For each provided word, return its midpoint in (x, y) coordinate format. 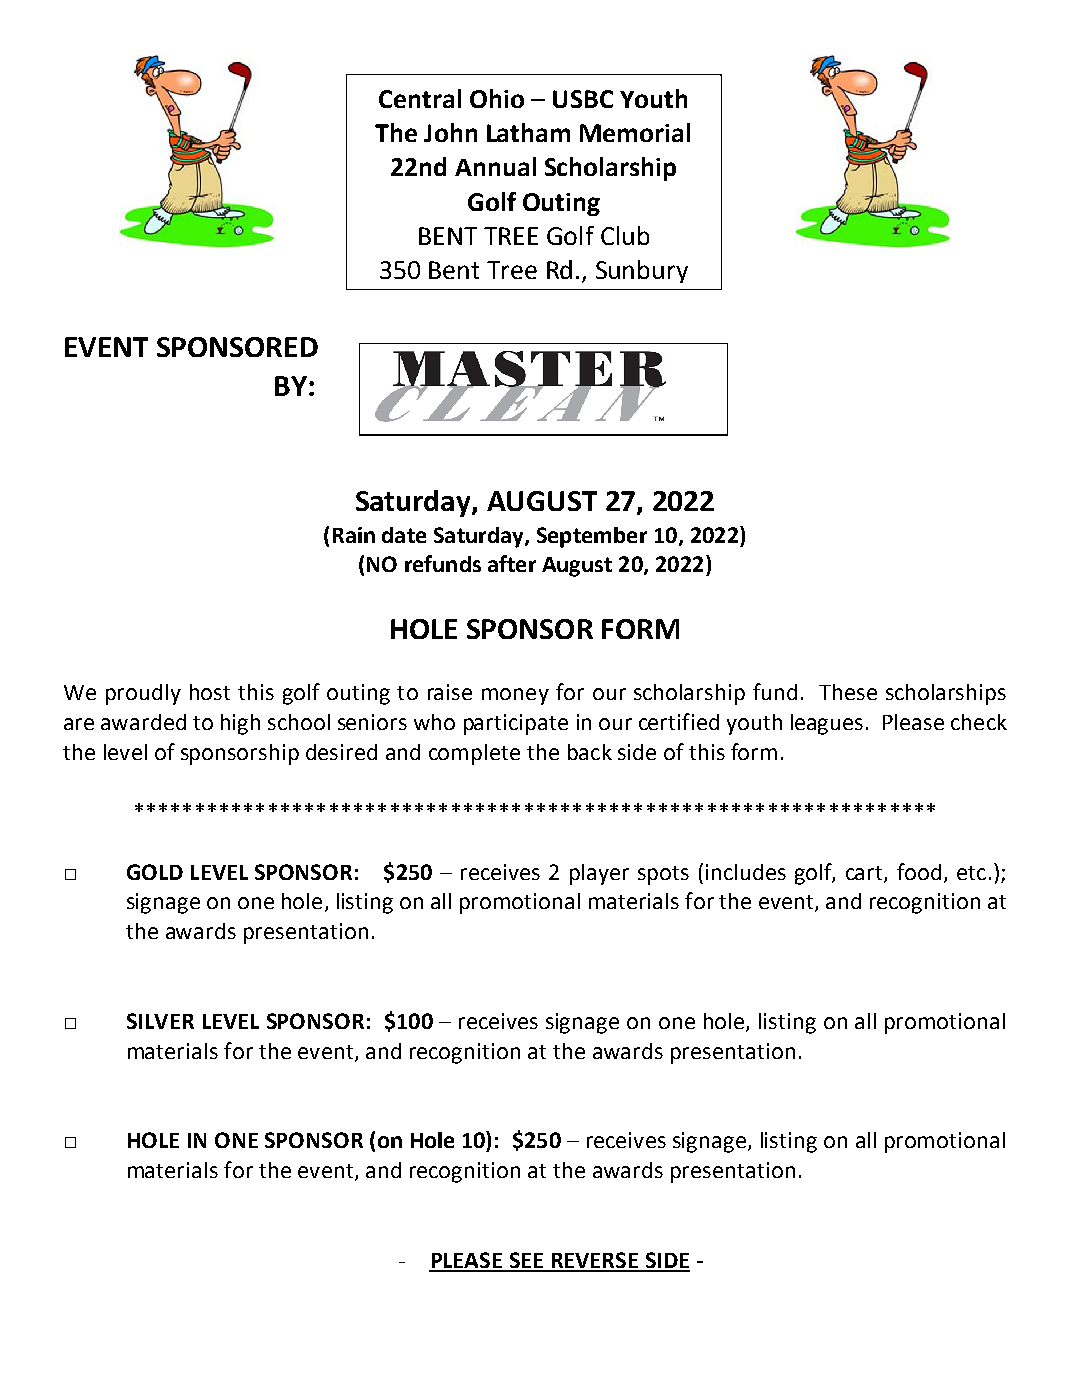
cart (865, 874)
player (599, 874)
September (592, 537)
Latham (528, 132)
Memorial (635, 132)
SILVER (160, 1021)
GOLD (155, 872)
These (848, 692)
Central (420, 98)
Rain (354, 535)
